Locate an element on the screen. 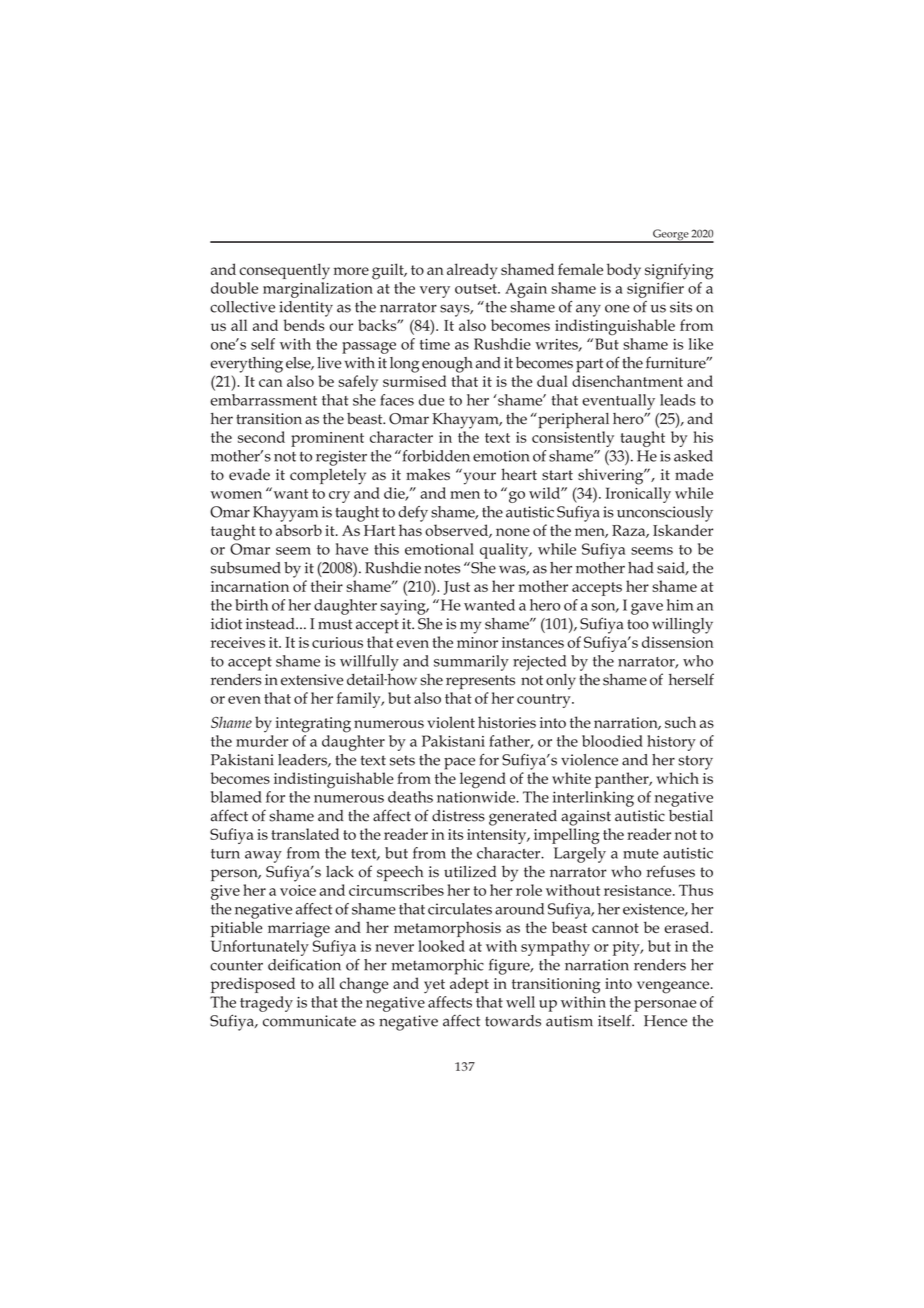  minor is located at coordinates (477, 642).
